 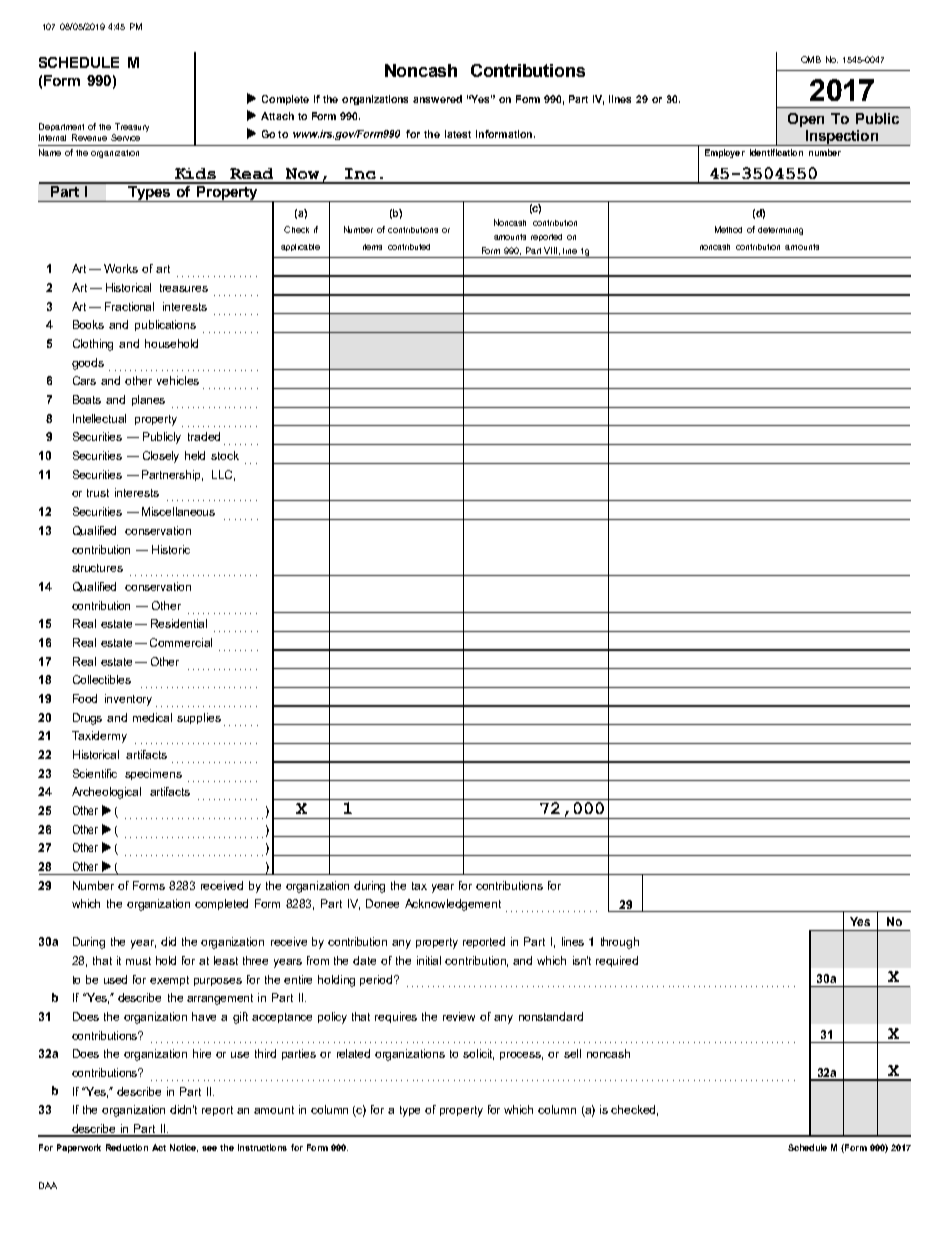 What do you see at coordinates (806, 120) in the screenshot?
I see `Open` at bounding box center [806, 120].
